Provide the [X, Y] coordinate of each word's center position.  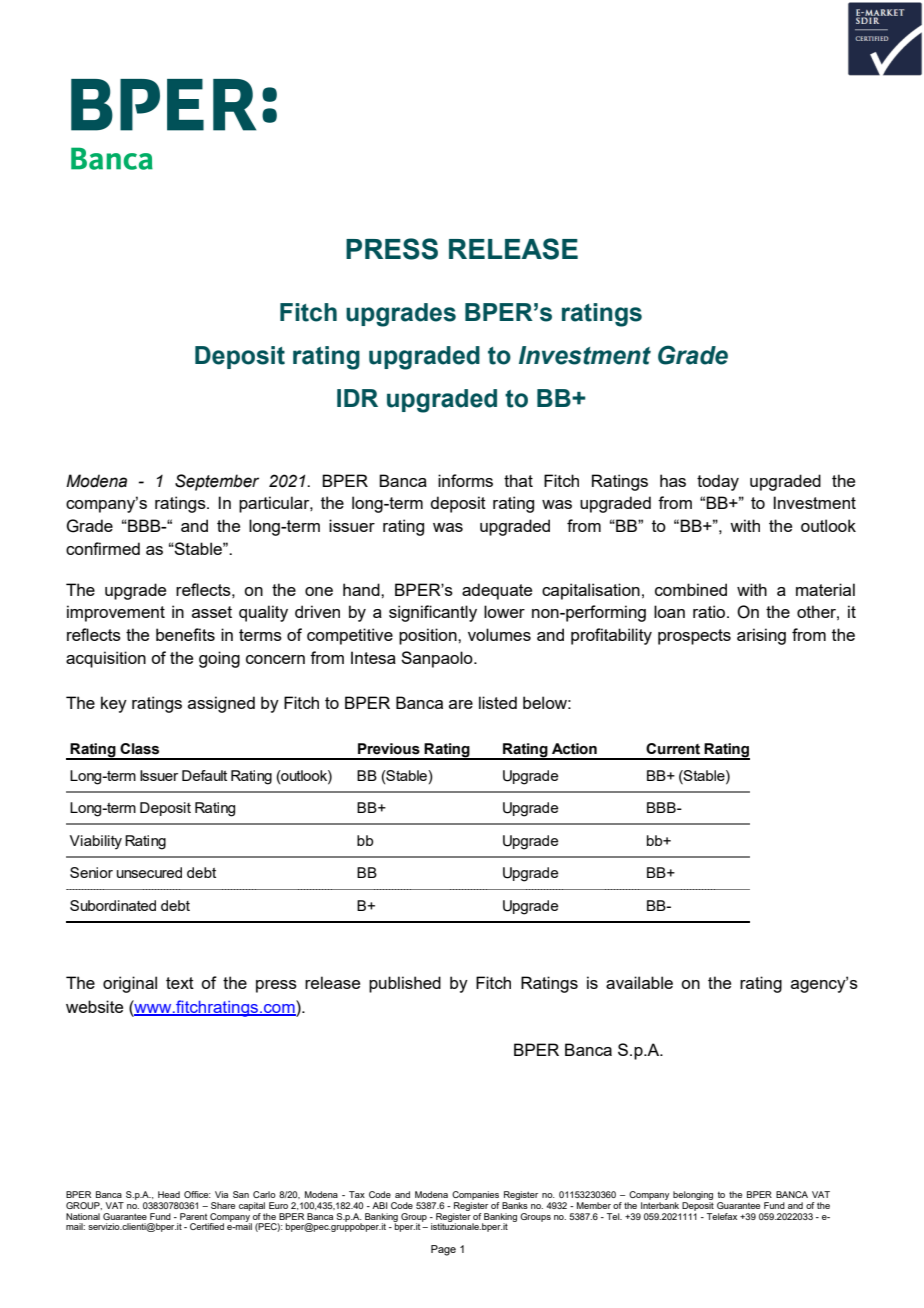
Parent [193, 1216]
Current [673, 749]
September [217, 482]
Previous [389, 749]
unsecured [149, 872]
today [718, 482]
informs [465, 480]
